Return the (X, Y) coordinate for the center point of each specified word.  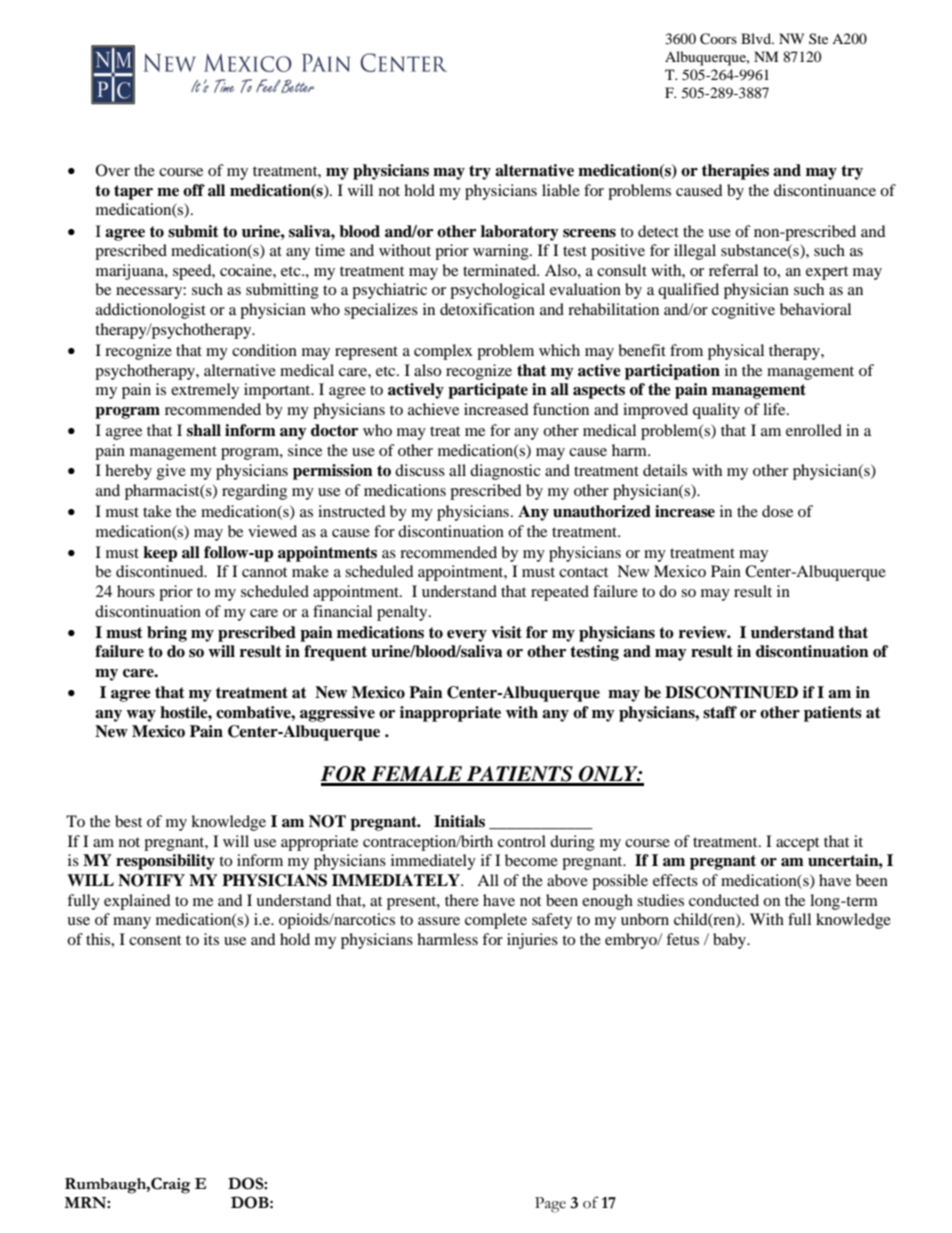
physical (736, 352)
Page (550, 1205)
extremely (205, 391)
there (462, 900)
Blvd (757, 38)
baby (730, 941)
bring (167, 634)
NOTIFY (151, 880)
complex (443, 352)
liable (561, 190)
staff (720, 712)
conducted (724, 900)
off (194, 190)
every (467, 636)
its (211, 939)
